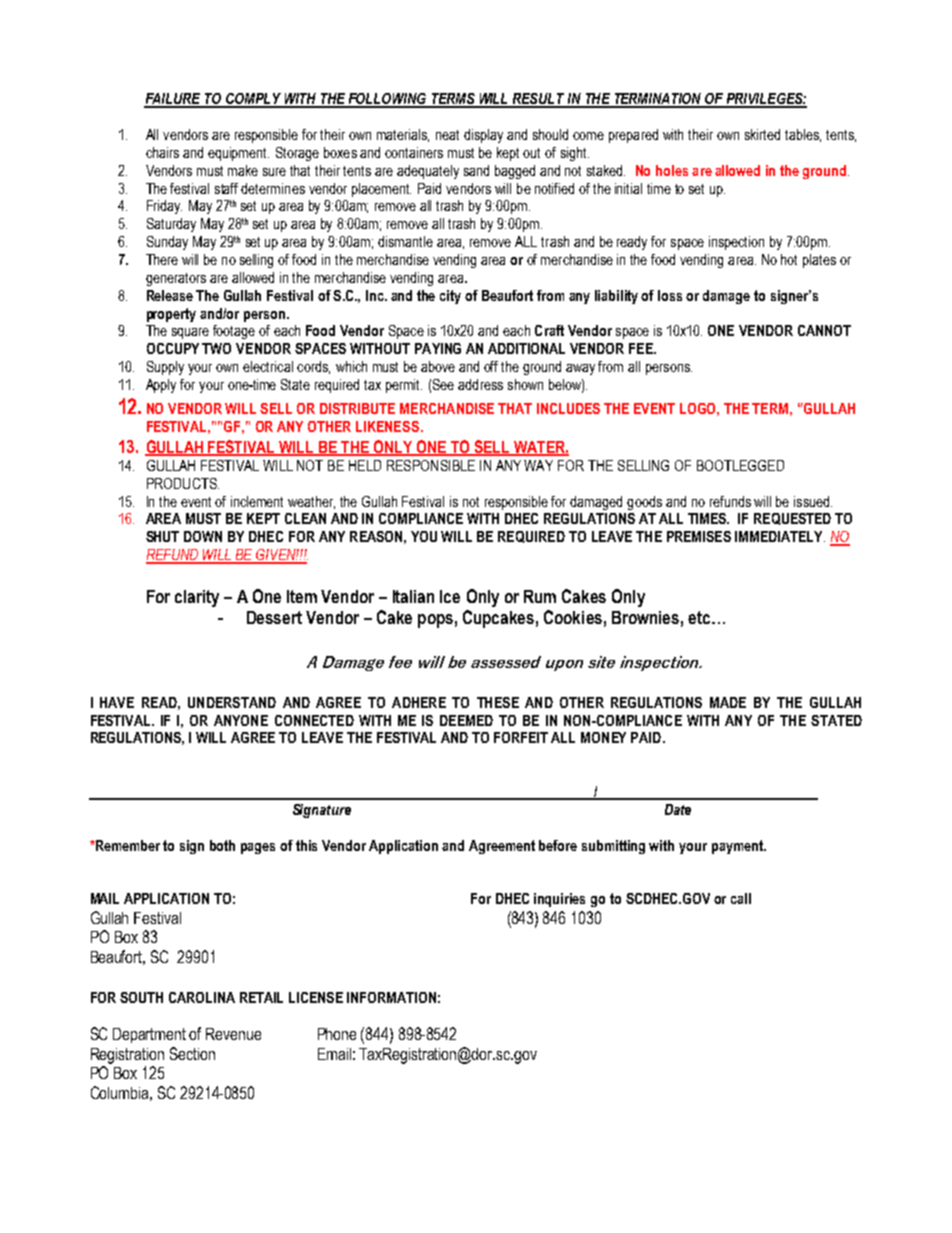 The image size is (952, 1233). I want to click on before, so click(558, 845).
